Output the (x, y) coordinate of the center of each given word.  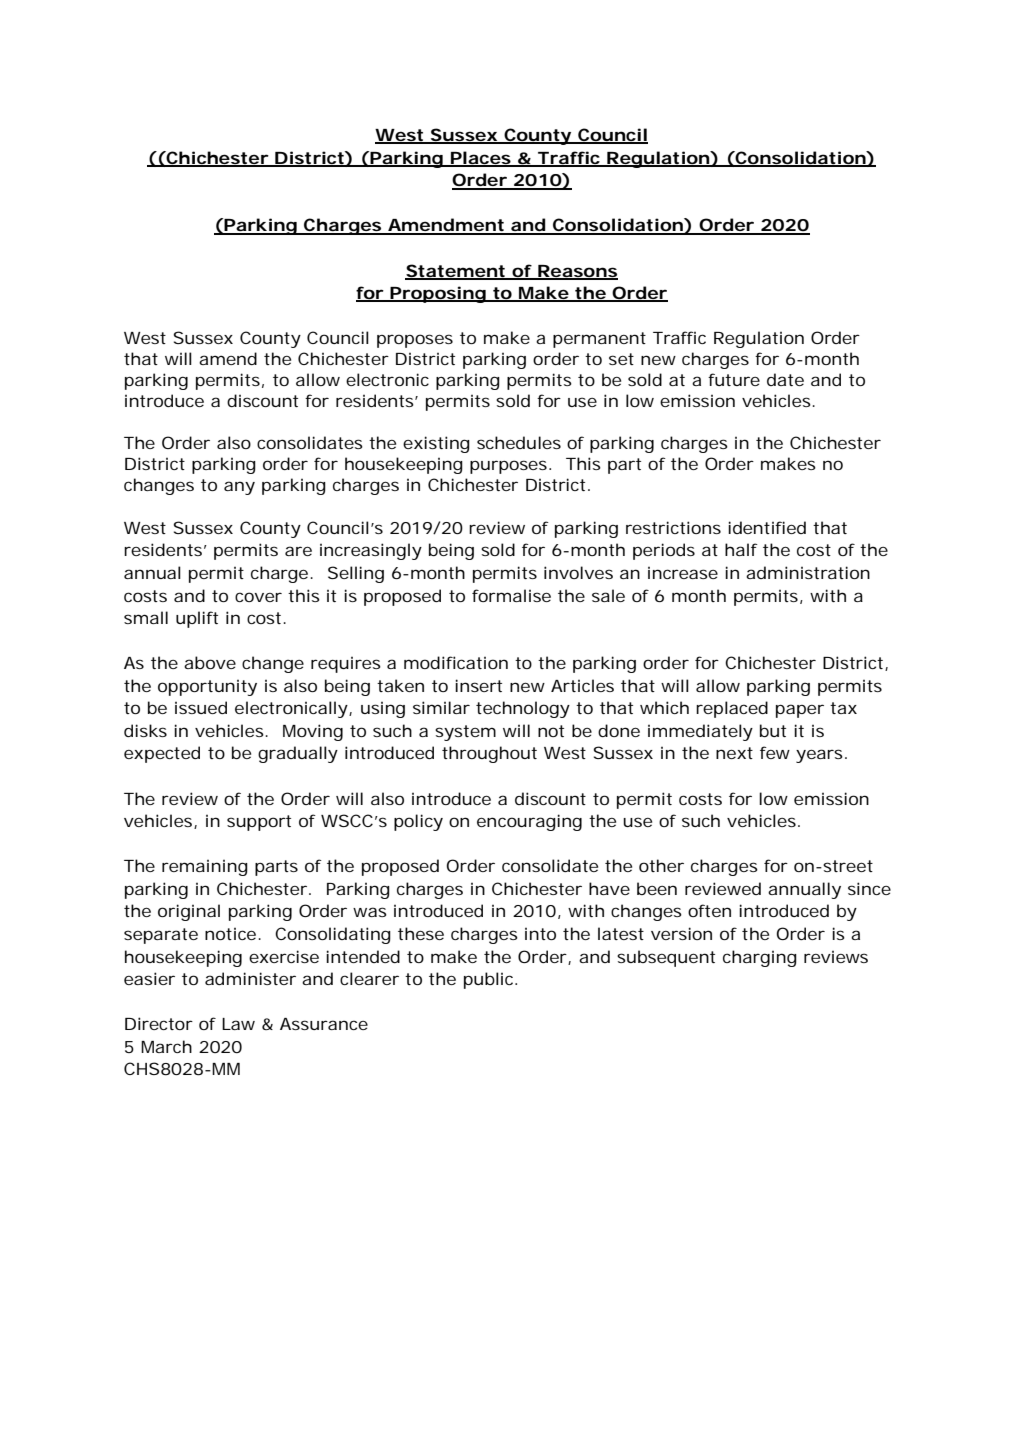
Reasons (577, 272)
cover (258, 597)
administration (808, 572)
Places (480, 158)
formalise (511, 595)
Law (238, 1024)
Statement (456, 271)
